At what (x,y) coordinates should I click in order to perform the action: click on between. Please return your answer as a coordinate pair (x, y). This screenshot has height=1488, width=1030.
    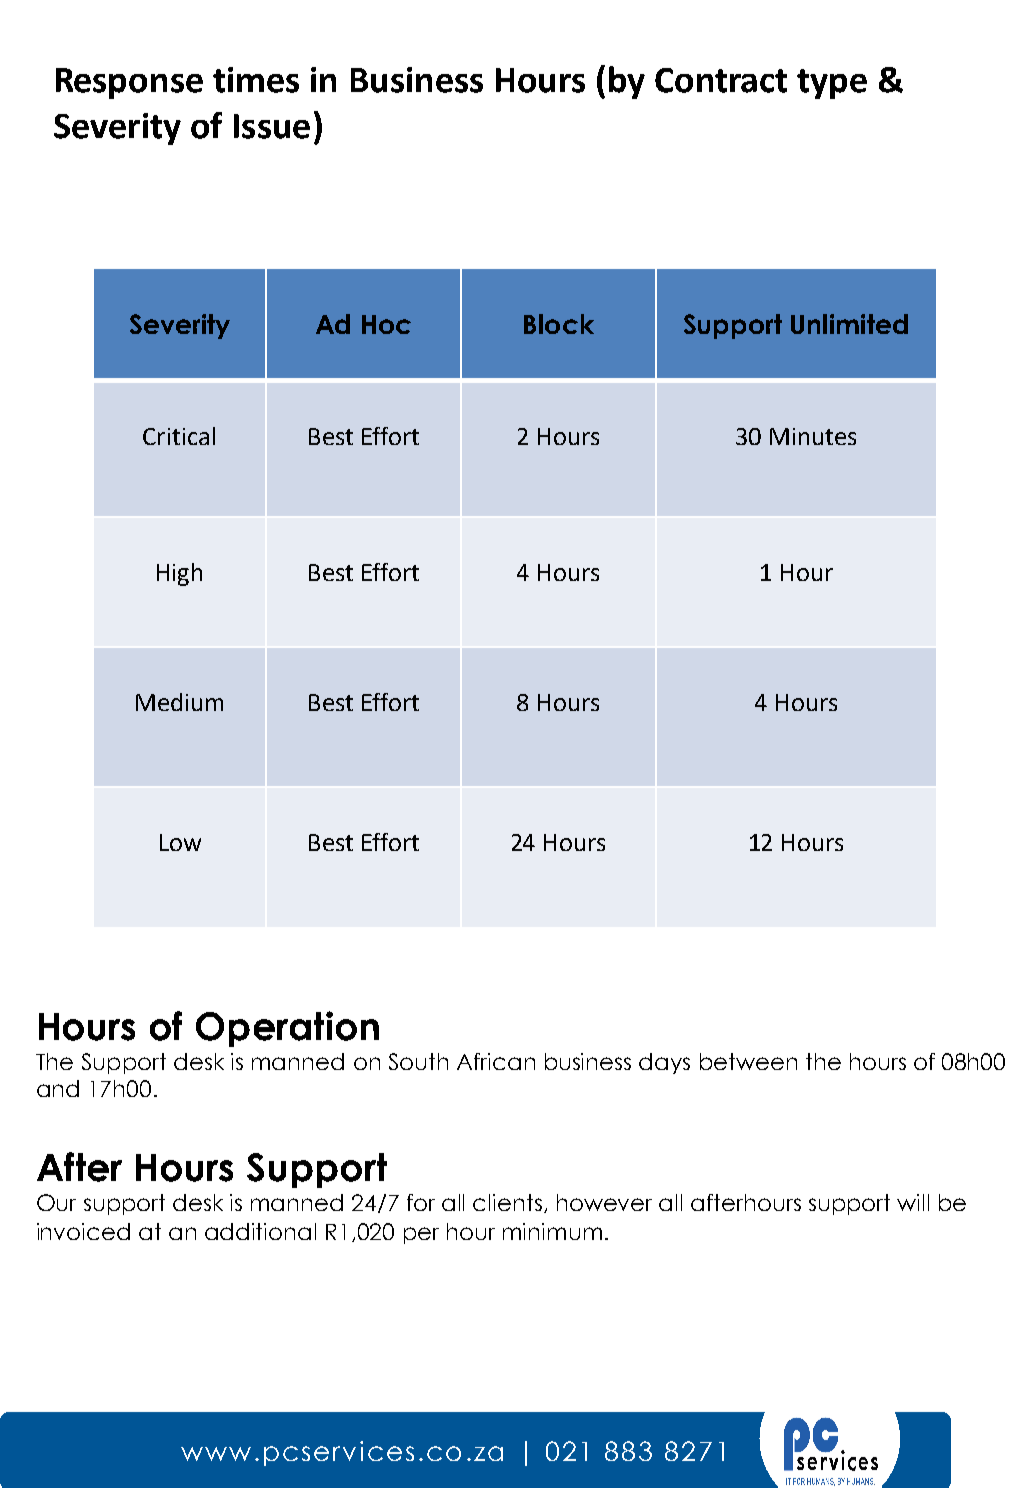
    Looking at the image, I should click on (748, 1061).
